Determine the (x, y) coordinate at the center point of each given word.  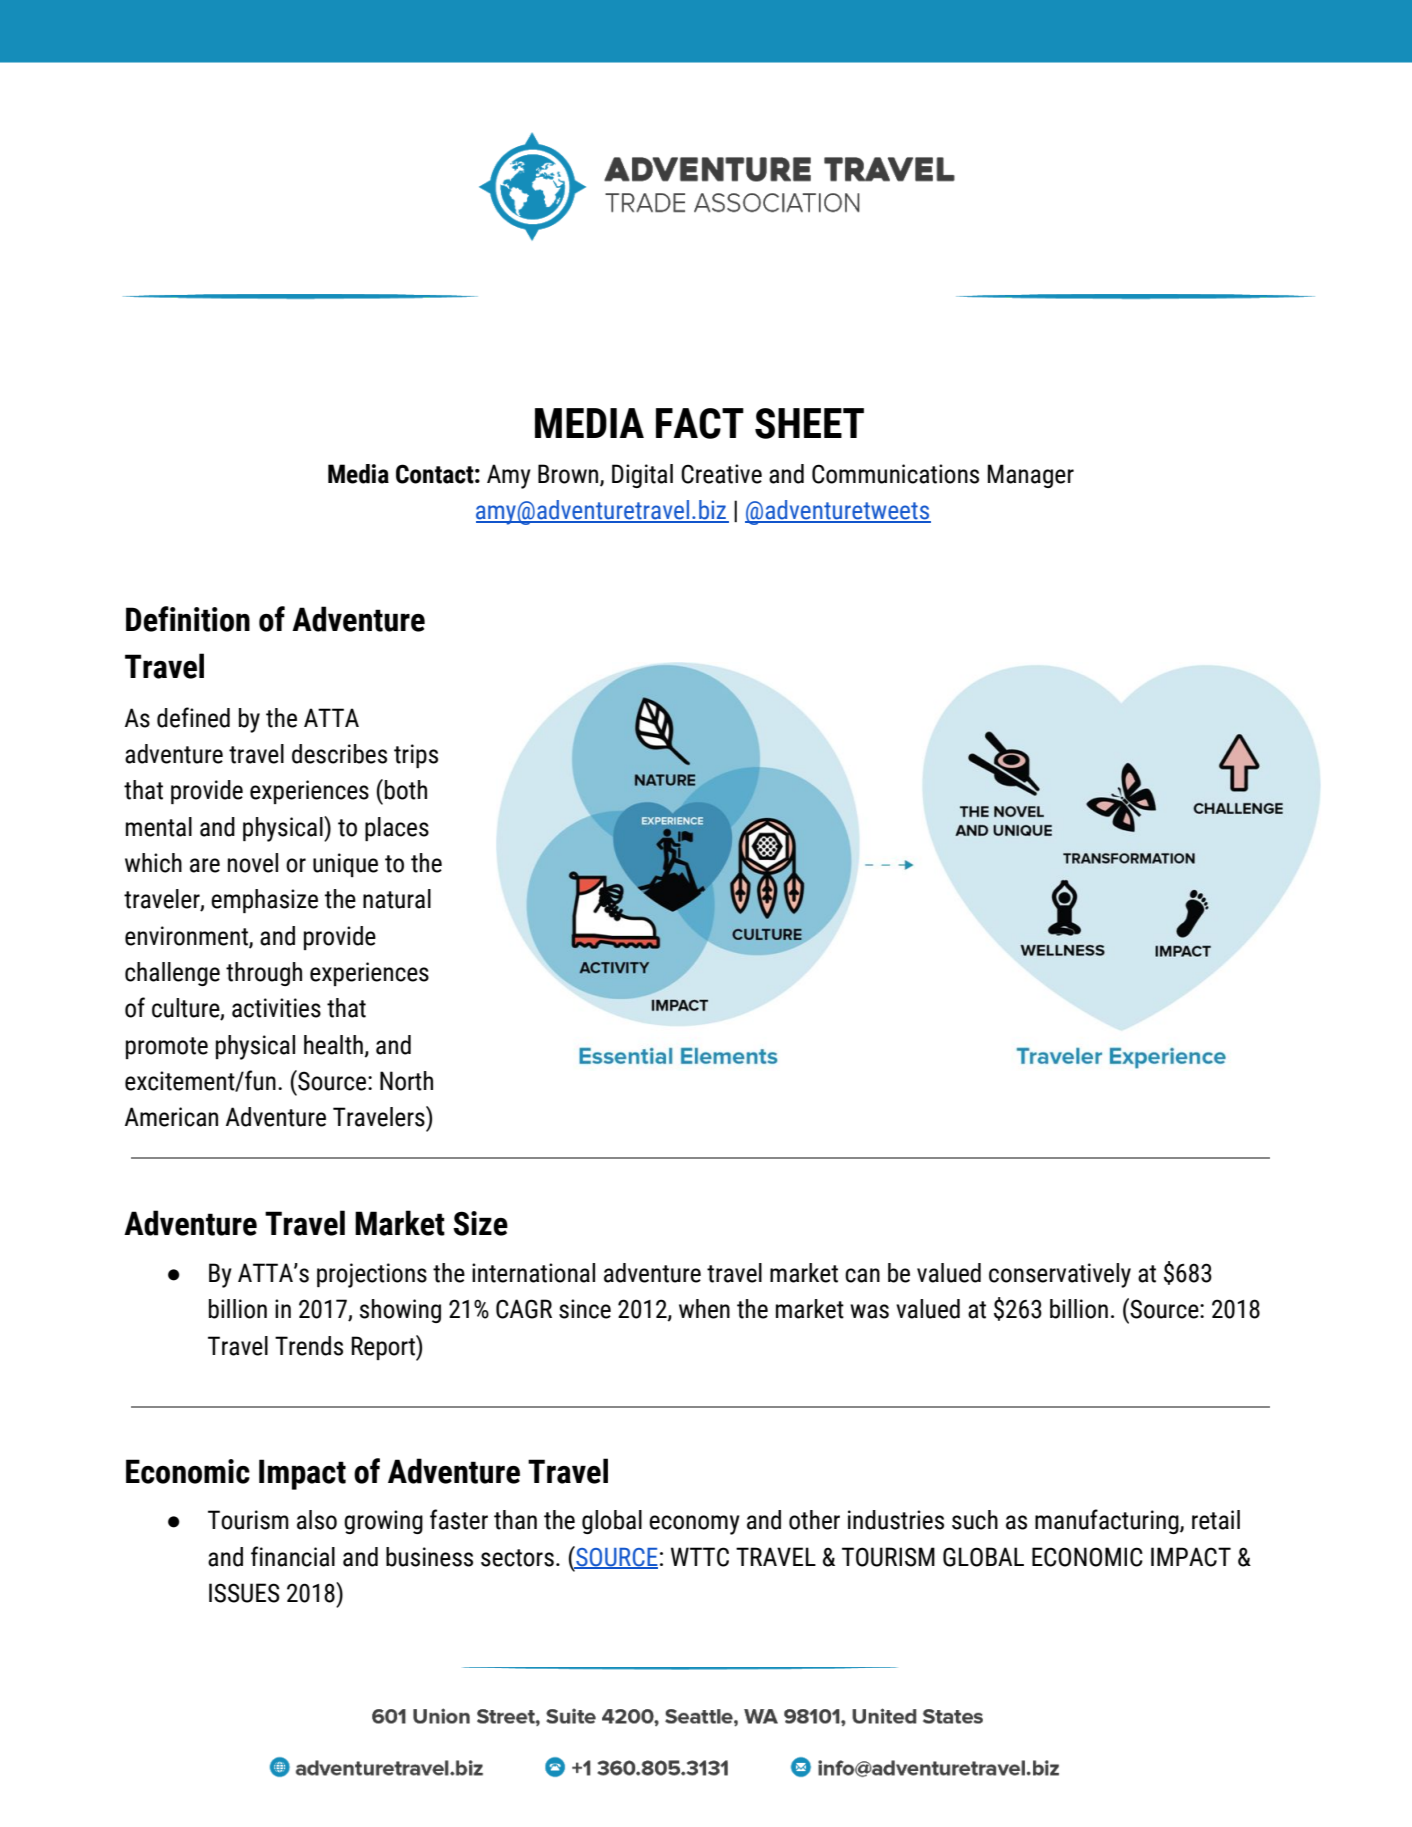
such (975, 1520)
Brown (569, 474)
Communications (895, 474)
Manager (1031, 476)
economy (694, 1525)
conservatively (1060, 1275)
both (406, 790)
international (533, 1273)
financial (293, 1556)
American (171, 1117)
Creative (721, 474)
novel (253, 863)
